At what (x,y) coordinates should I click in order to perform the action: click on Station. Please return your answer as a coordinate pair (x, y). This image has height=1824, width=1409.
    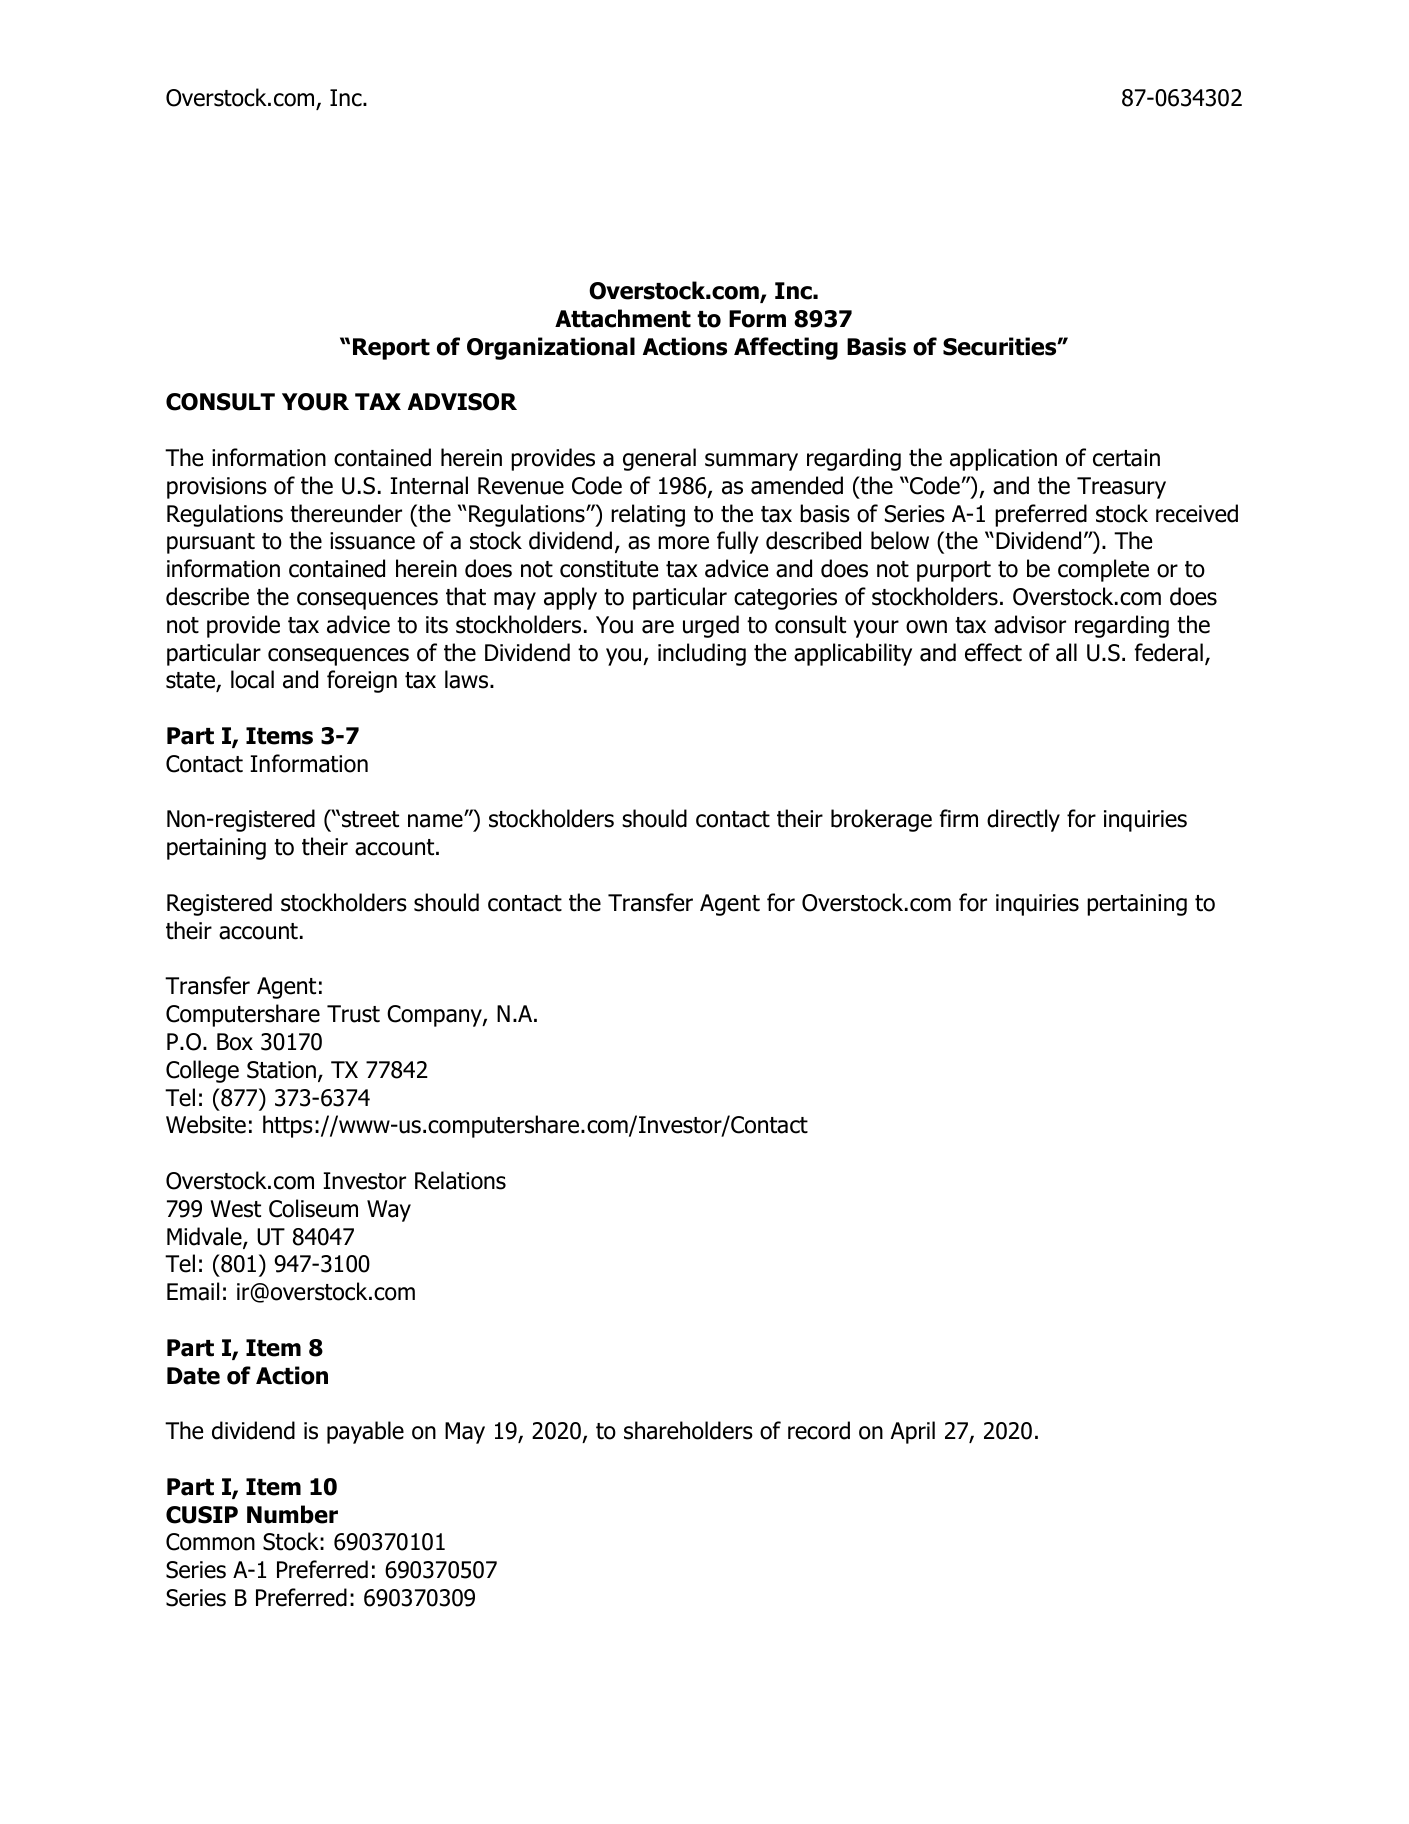
    Looking at the image, I should click on (281, 1070).
